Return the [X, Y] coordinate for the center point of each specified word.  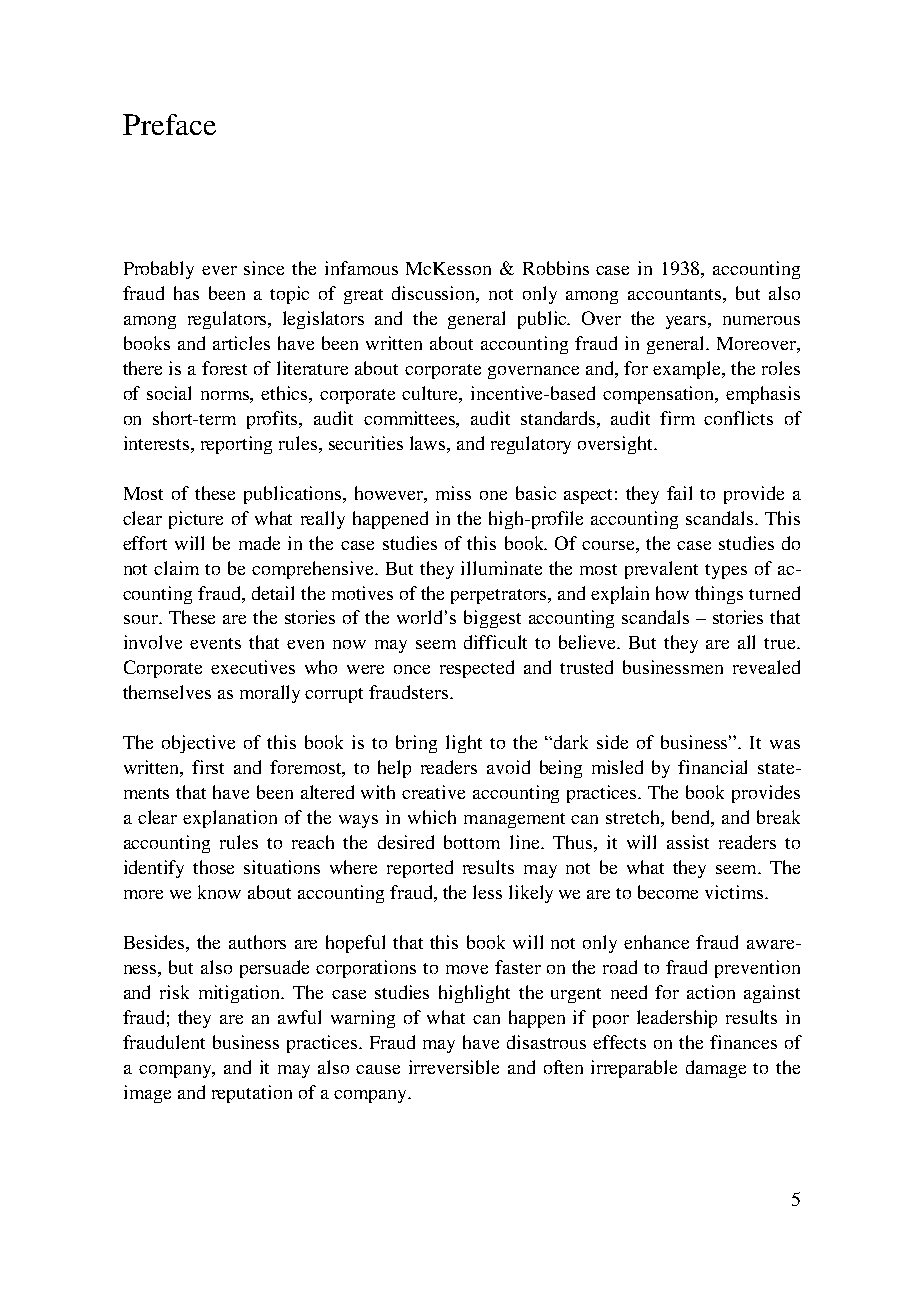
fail [679, 493]
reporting [236, 445]
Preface [169, 124]
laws [429, 443]
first [208, 767]
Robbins [556, 268]
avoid [508, 767]
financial [712, 767]
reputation [252, 1094]
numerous [761, 320]
